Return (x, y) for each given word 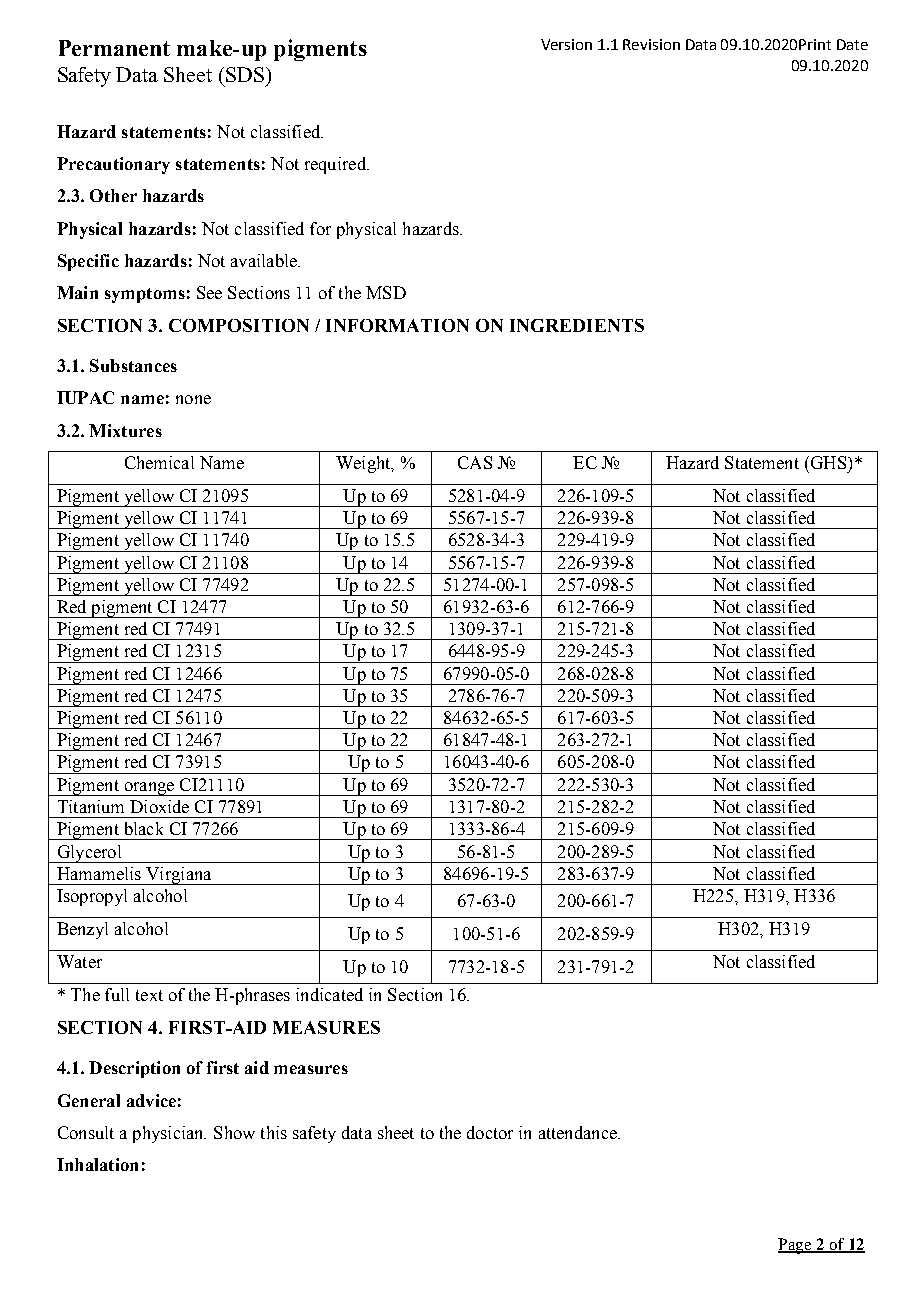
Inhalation (97, 1164)
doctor (490, 1132)
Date (852, 44)
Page (795, 1246)
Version (566, 44)
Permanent (114, 48)
